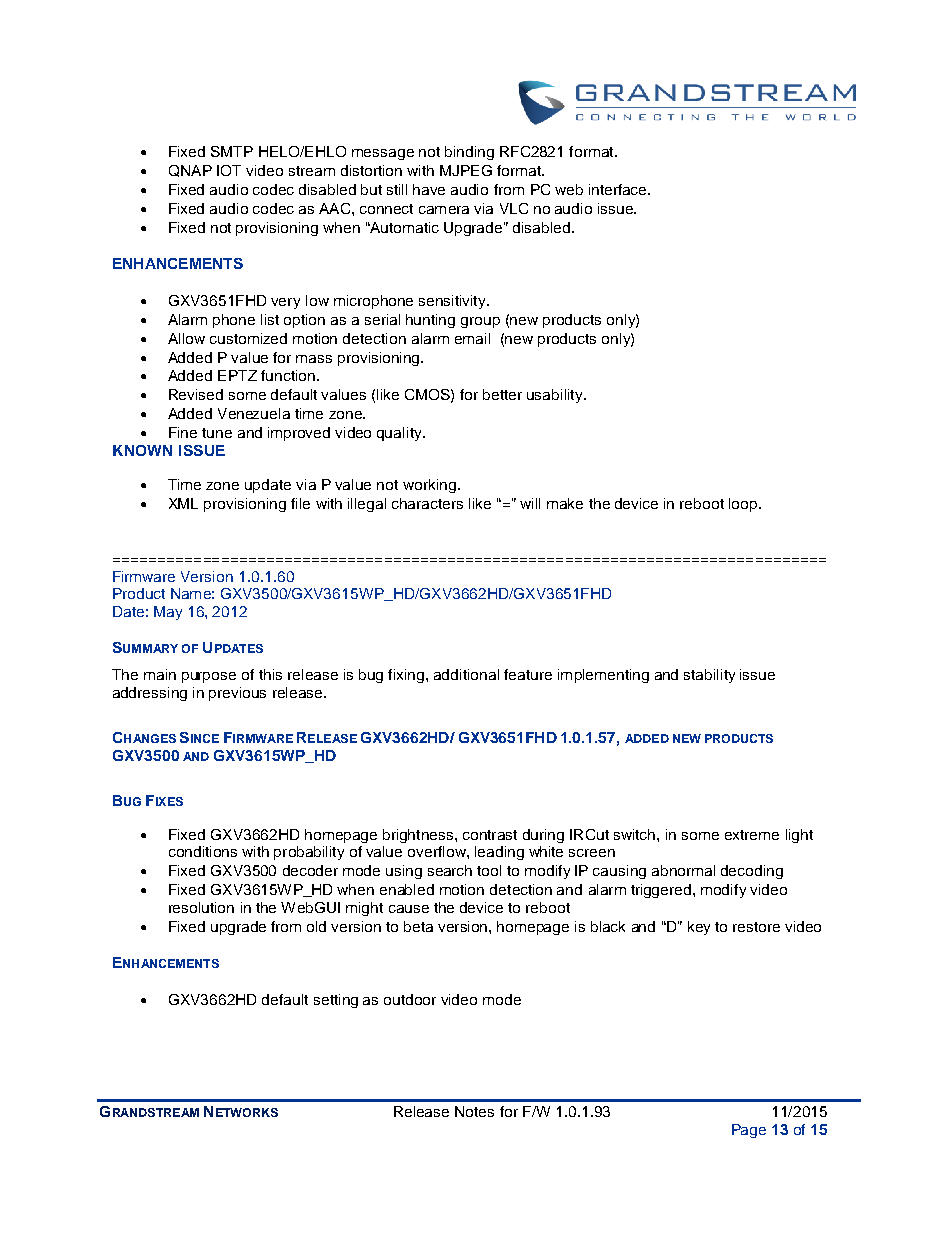 The width and height of the screenshot is (952, 1233). Describe the element at coordinates (168, 613) in the screenshot. I see `May` at that location.
